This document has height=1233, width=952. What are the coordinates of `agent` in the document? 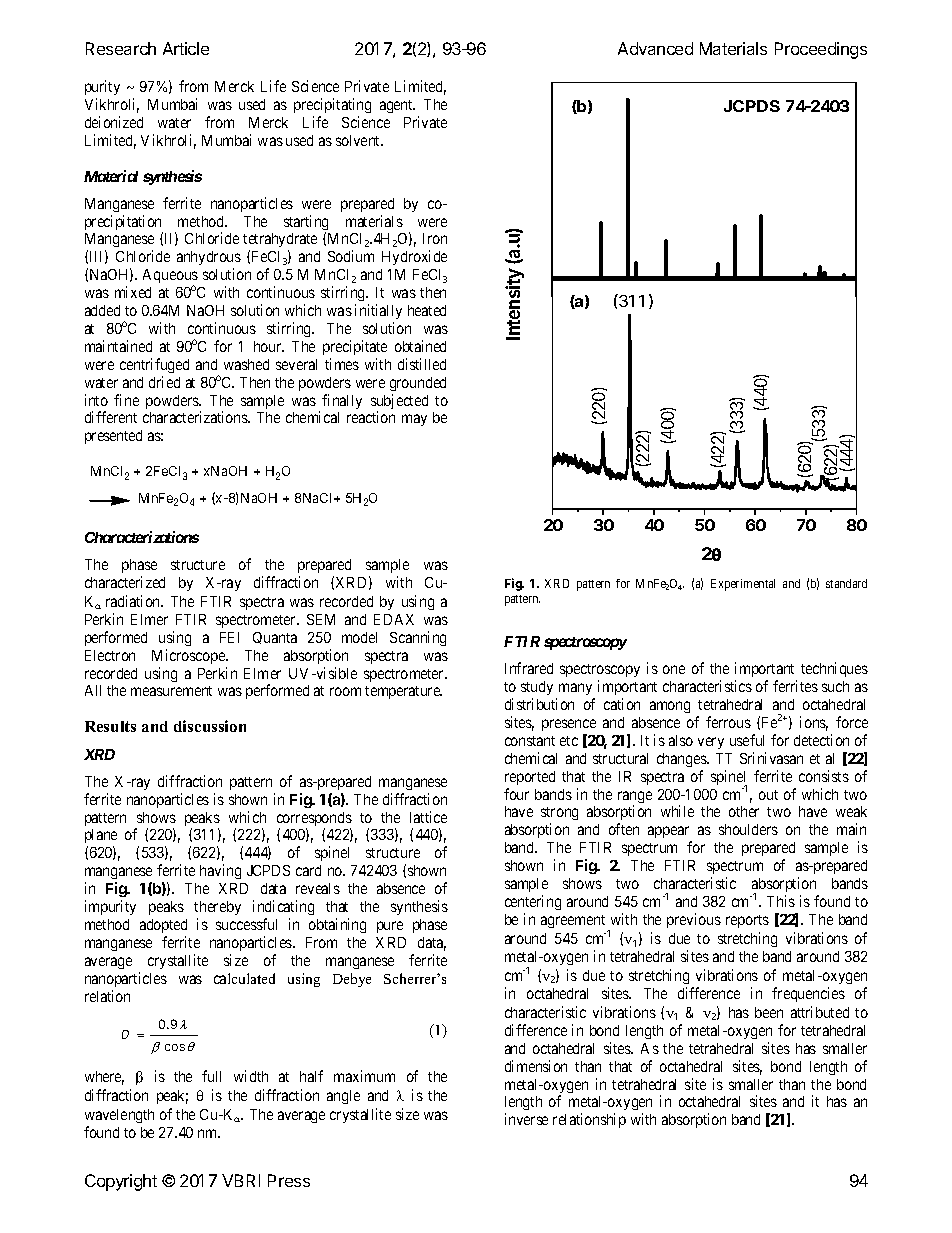 It's located at (397, 106).
